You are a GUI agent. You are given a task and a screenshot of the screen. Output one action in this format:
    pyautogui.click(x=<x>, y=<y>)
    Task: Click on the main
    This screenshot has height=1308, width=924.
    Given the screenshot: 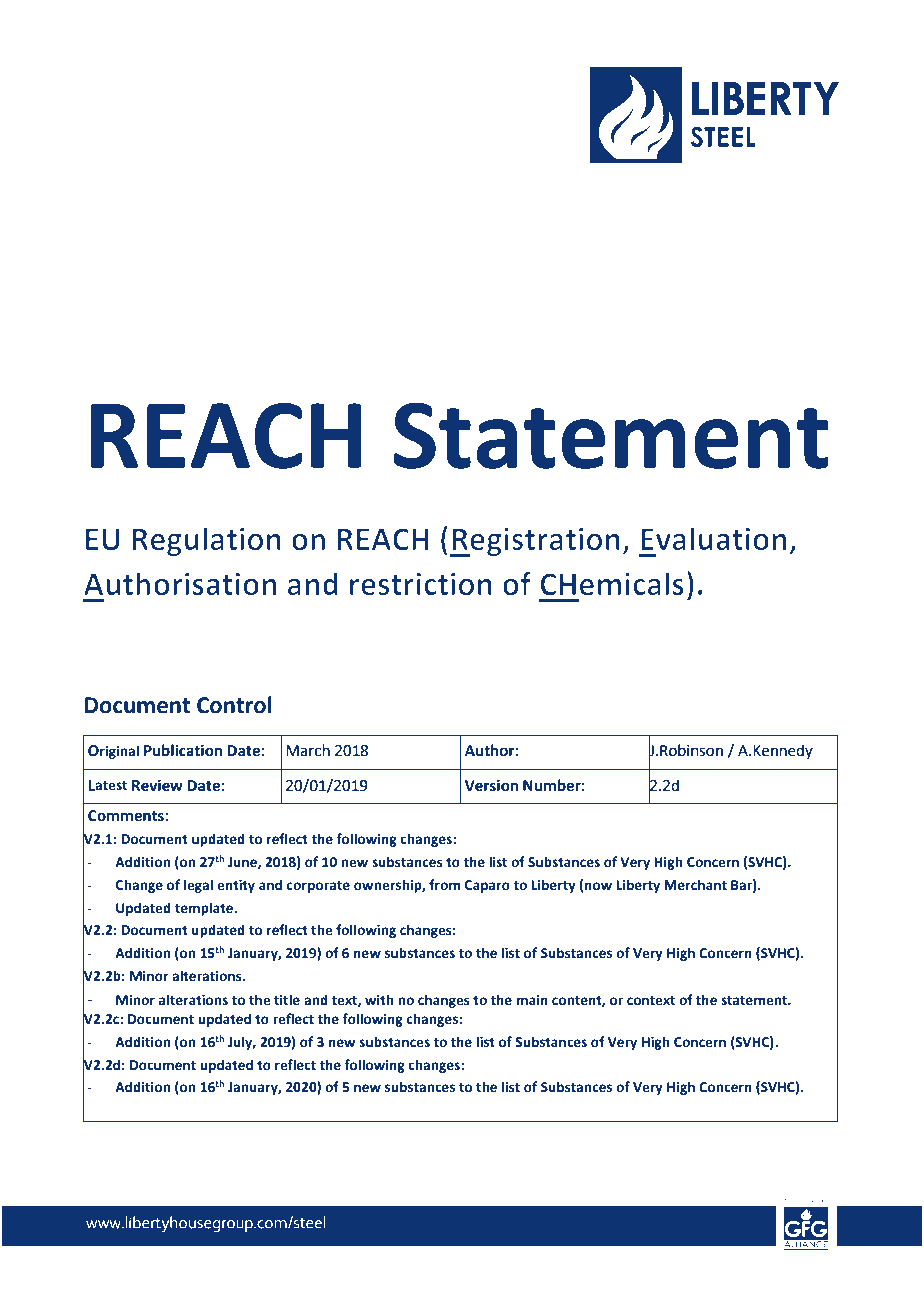 What is the action you would take?
    pyautogui.click(x=532, y=1000)
